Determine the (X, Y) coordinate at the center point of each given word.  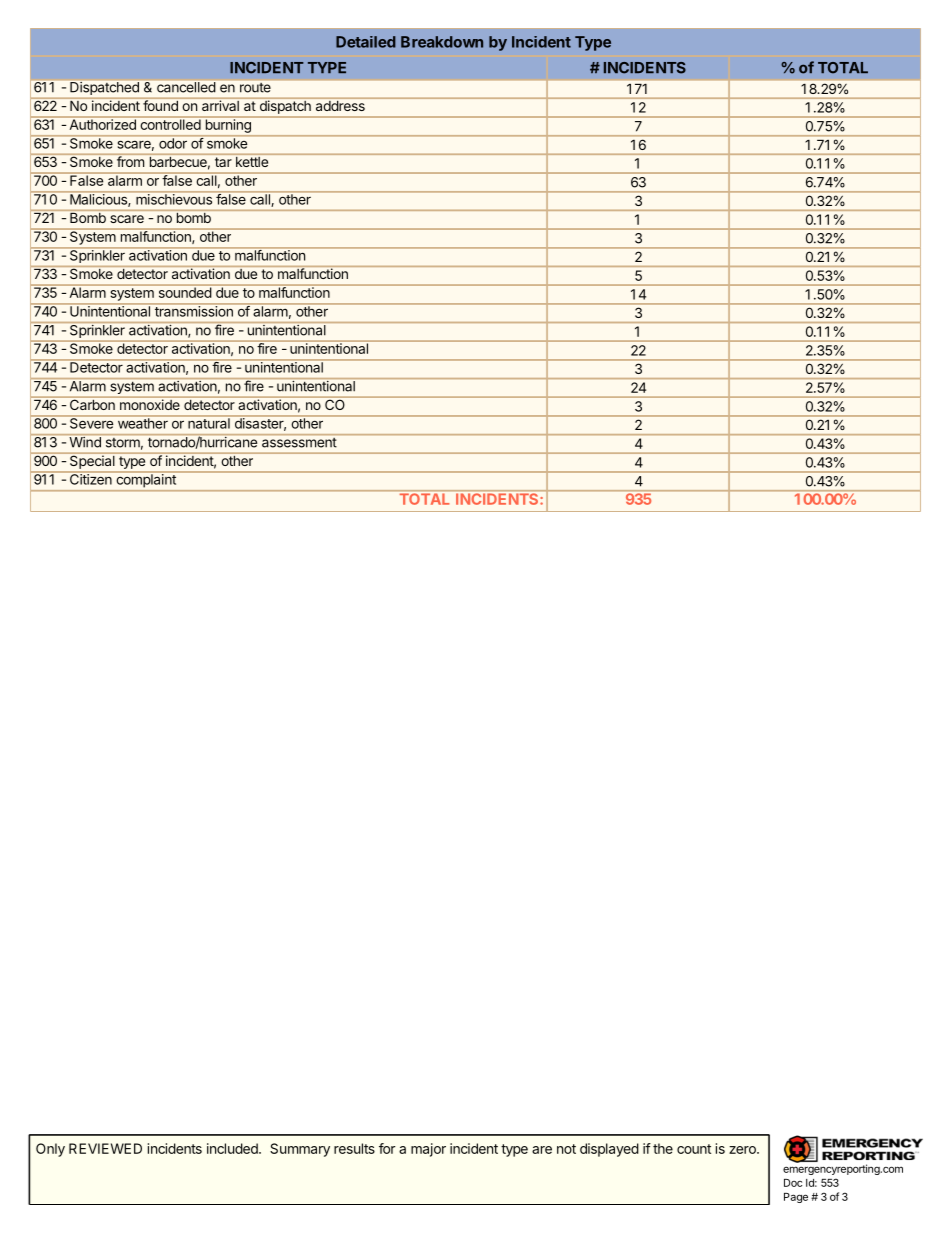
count (694, 1149)
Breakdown (442, 42)
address (340, 104)
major (428, 1150)
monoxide (150, 403)
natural (209, 422)
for (387, 1148)
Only (50, 1150)
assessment (299, 443)
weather (142, 422)
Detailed (366, 42)
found (160, 104)
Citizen (90, 478)
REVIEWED (105, 1148)
